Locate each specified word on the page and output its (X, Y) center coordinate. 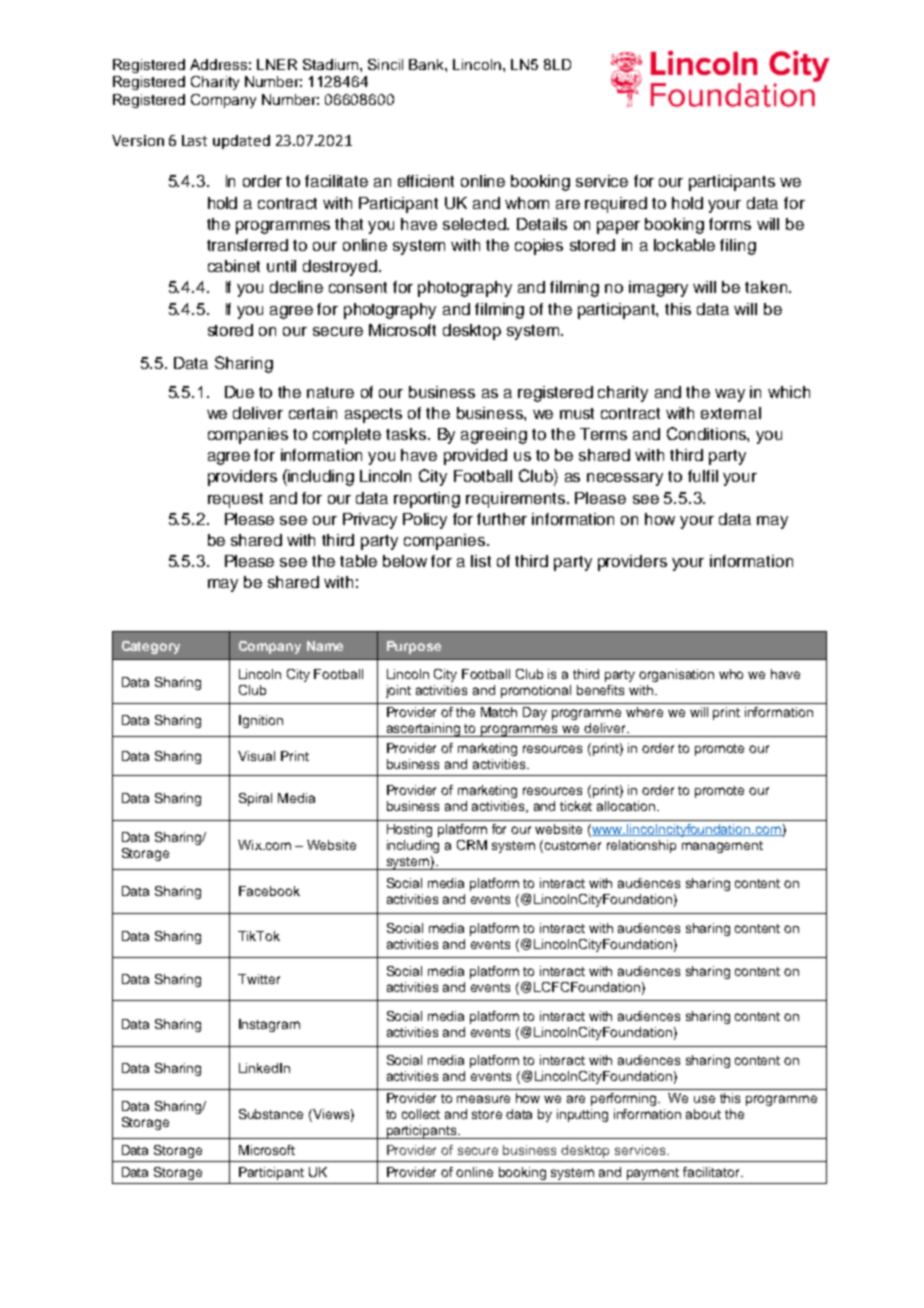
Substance (271, 1114)
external (731, 413)
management (722, 847)
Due (239, 392)
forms (730, 224)
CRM (472, 845)
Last (194, 140)
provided (475, 457)
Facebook (269, 891)
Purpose (414, 647)
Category (151, 647)
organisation (676, 675)
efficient (426, 181)
